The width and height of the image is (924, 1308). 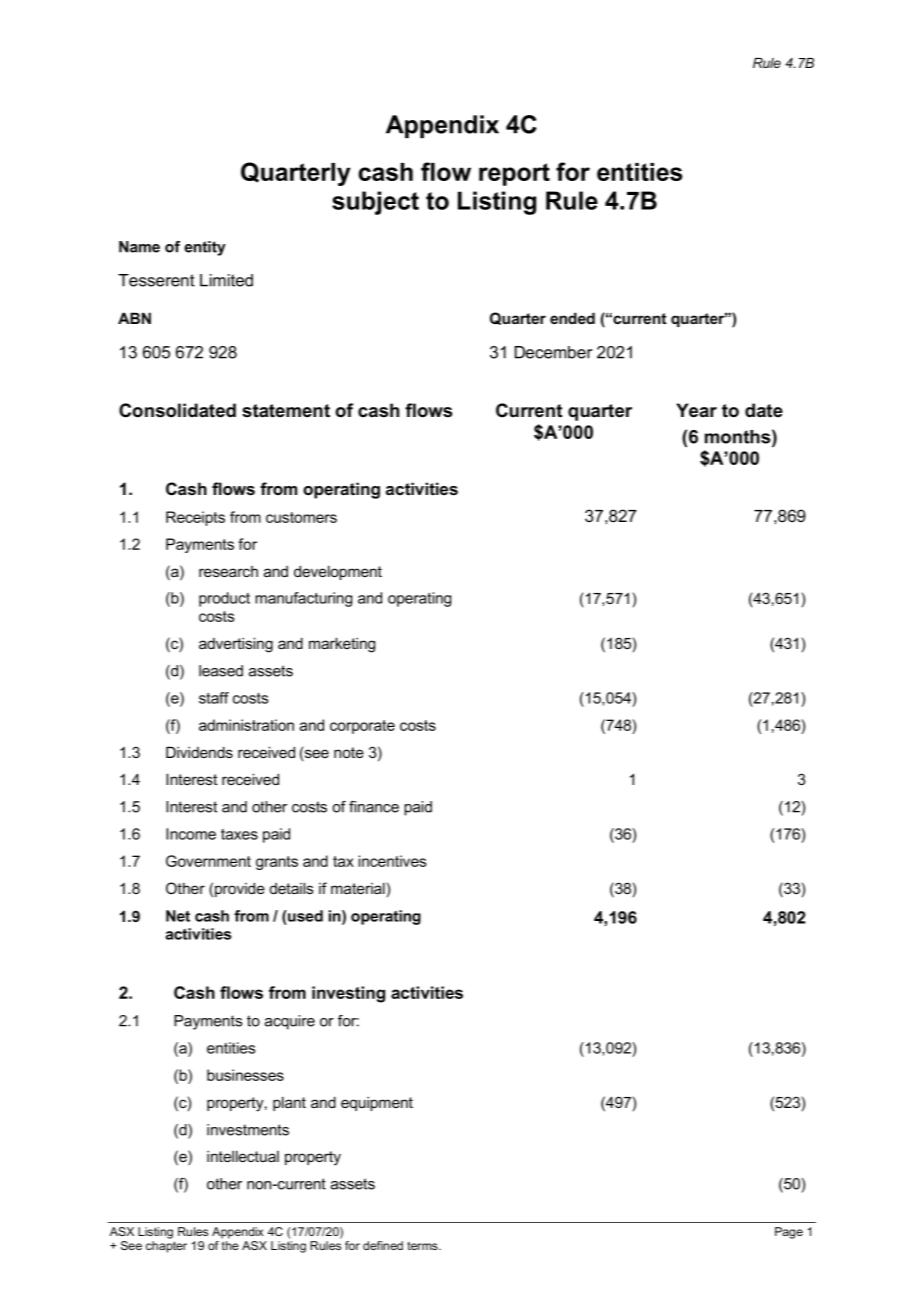 I want to click on Net, so click(x=178, y=916).
